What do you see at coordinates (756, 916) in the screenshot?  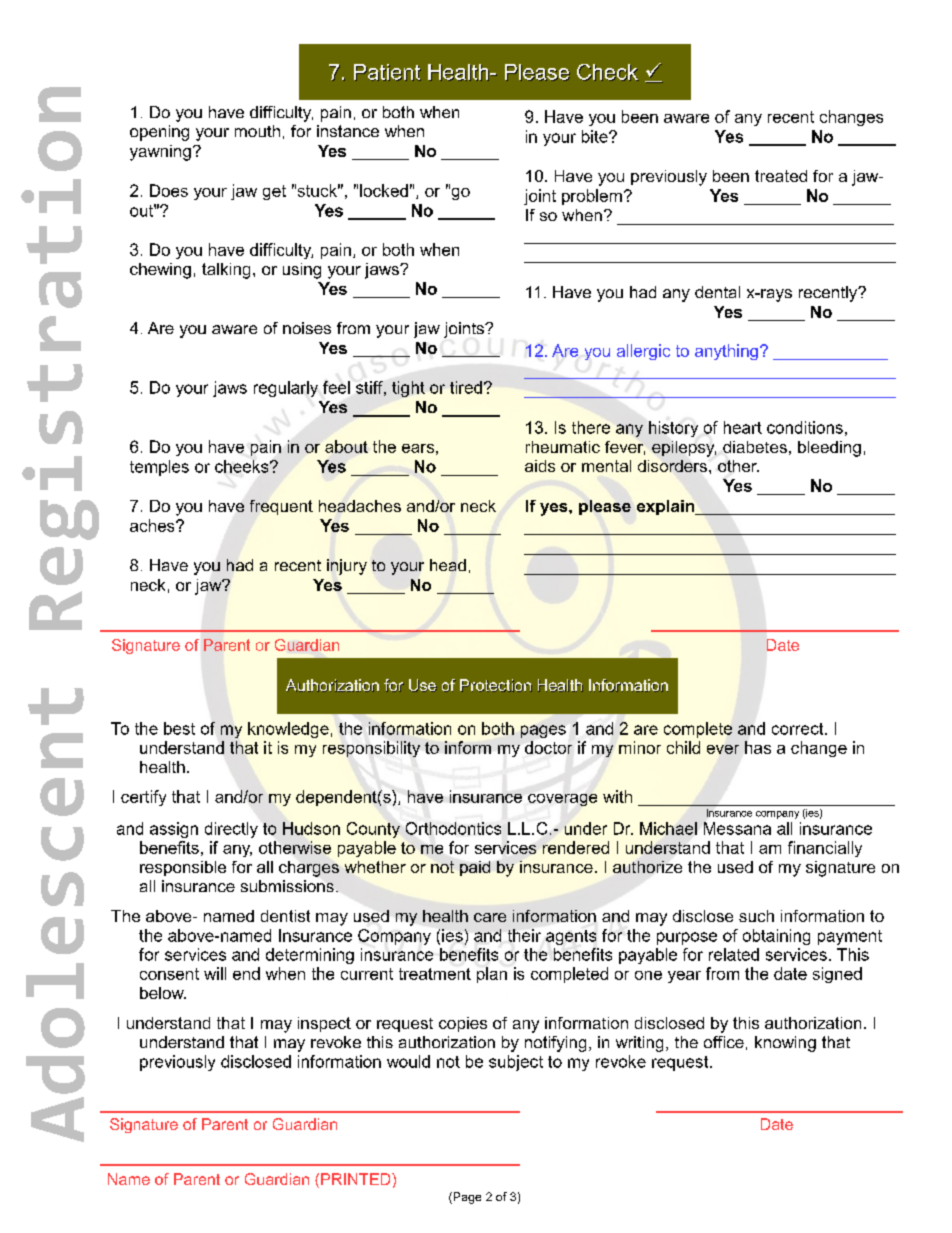 I see `such` at bounding box center [756, 916].
